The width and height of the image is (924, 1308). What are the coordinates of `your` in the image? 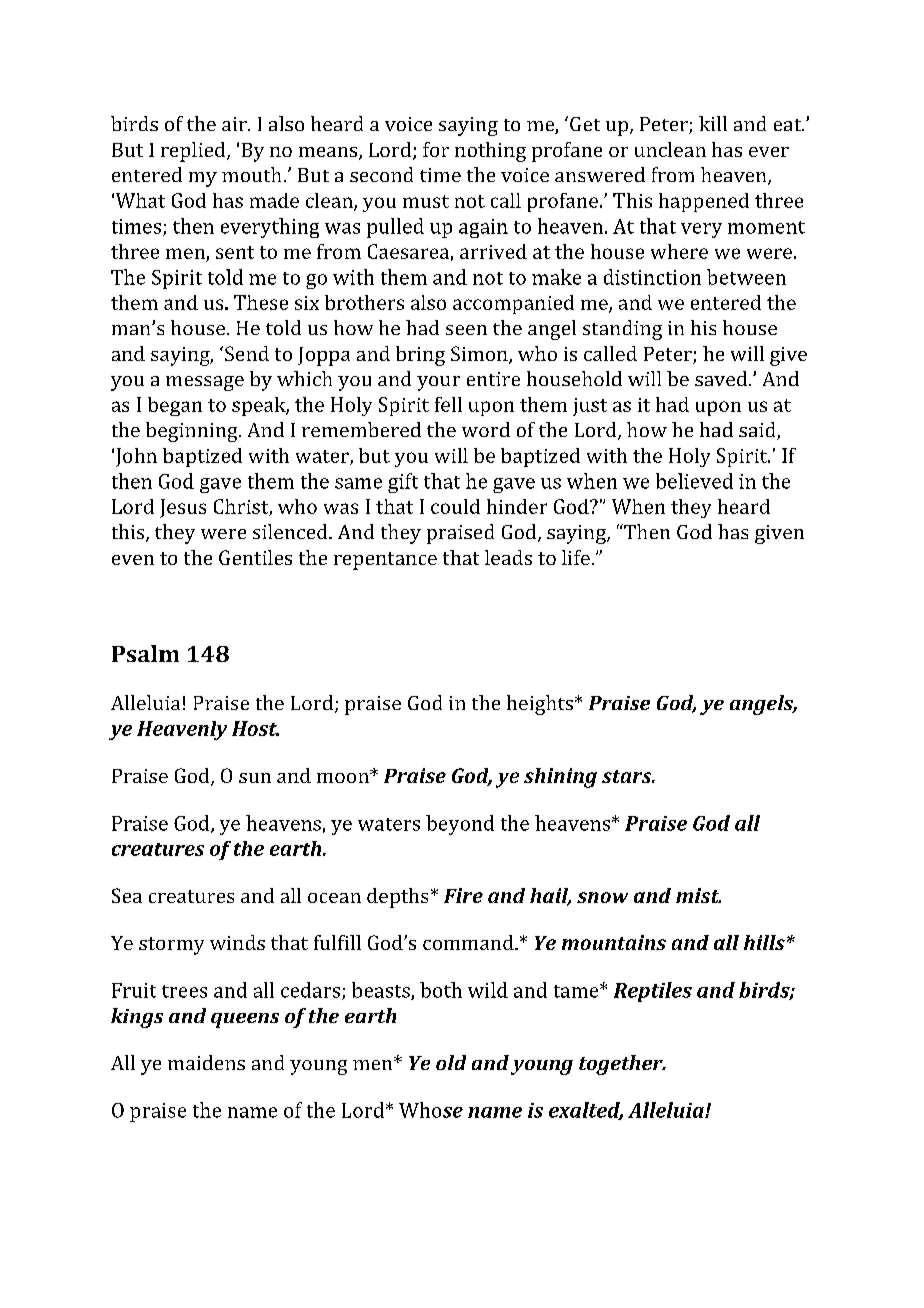 It's located at (438, 383).
